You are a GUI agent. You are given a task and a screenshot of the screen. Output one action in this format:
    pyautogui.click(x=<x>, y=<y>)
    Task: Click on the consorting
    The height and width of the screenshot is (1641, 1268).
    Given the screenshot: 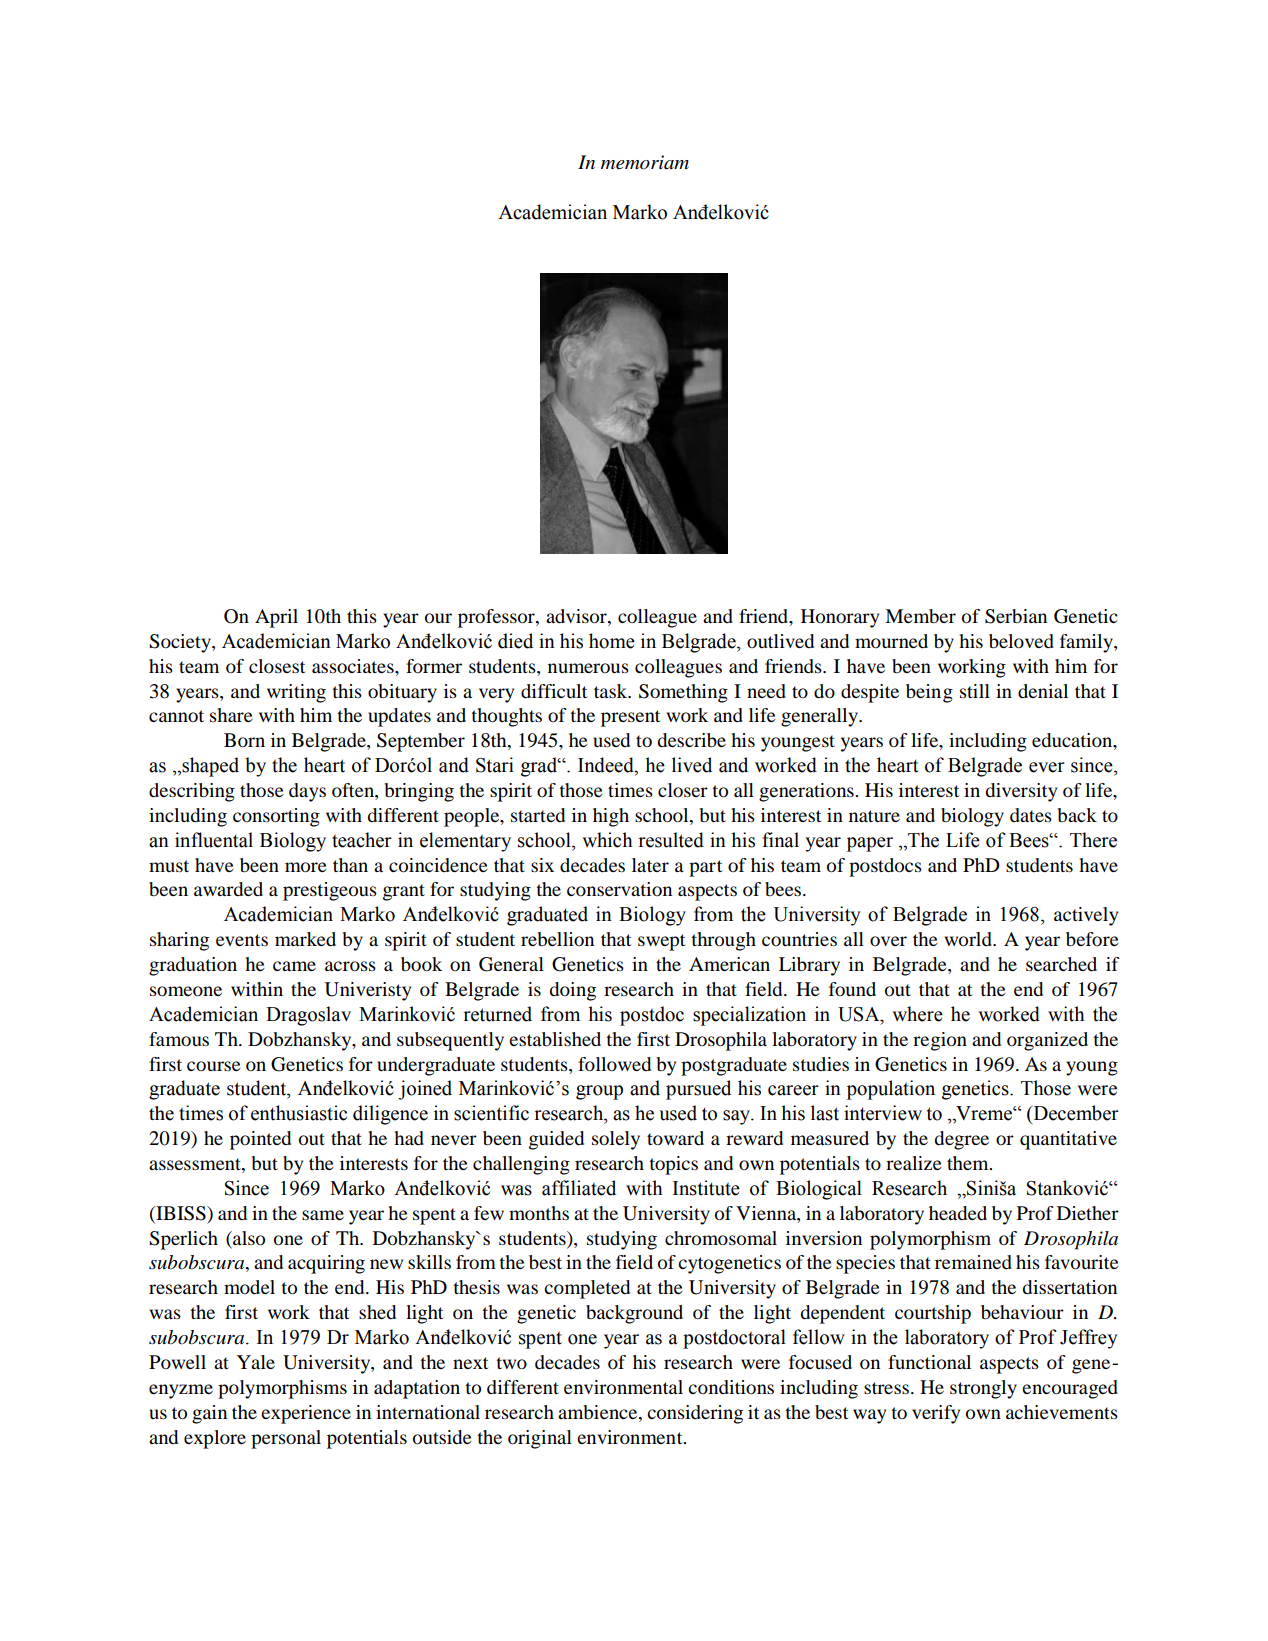 What is the action you would take?
    pyautogui.click(x=276, y=817)
